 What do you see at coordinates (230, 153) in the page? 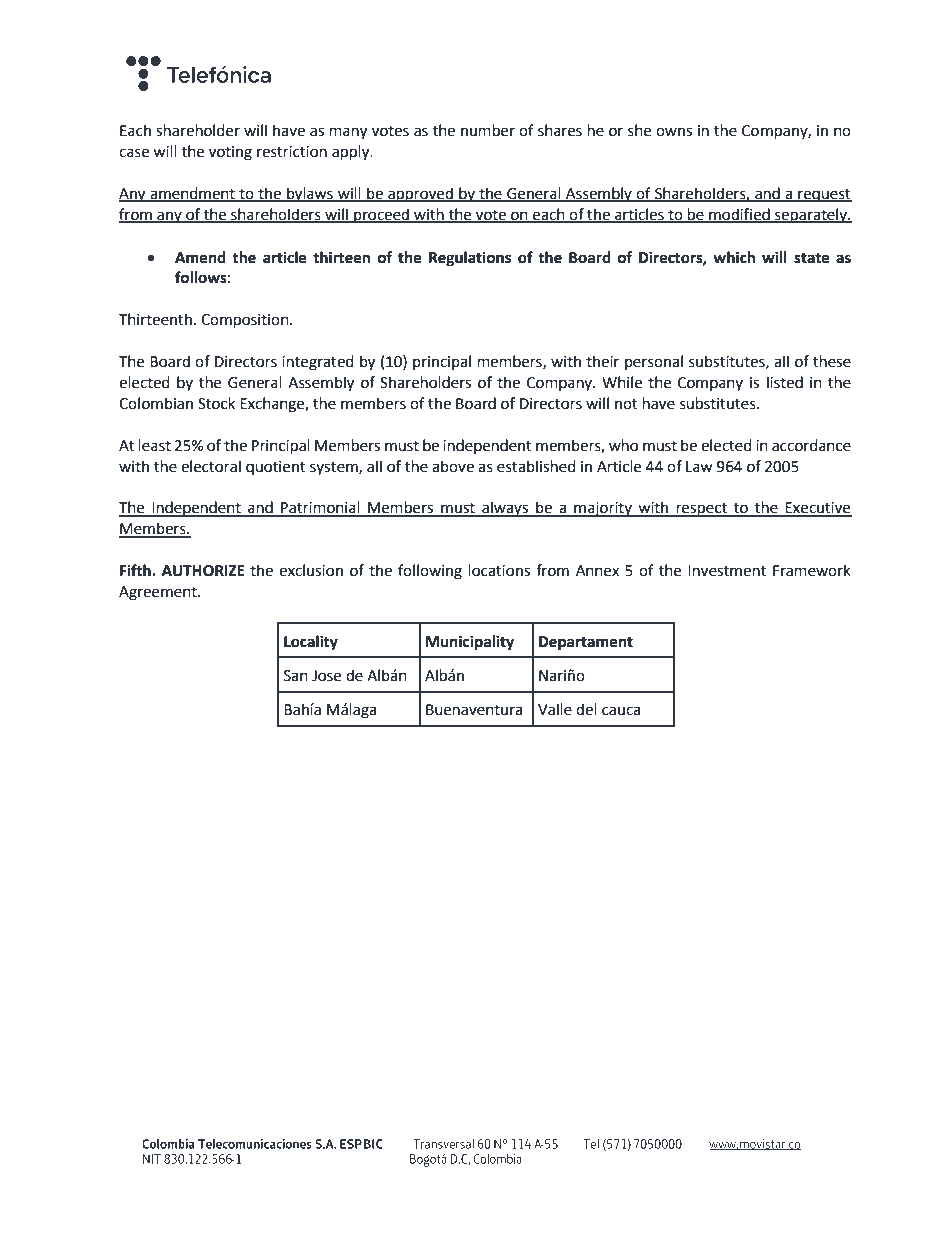
I see `voting` at bounding box center [230, 153].
